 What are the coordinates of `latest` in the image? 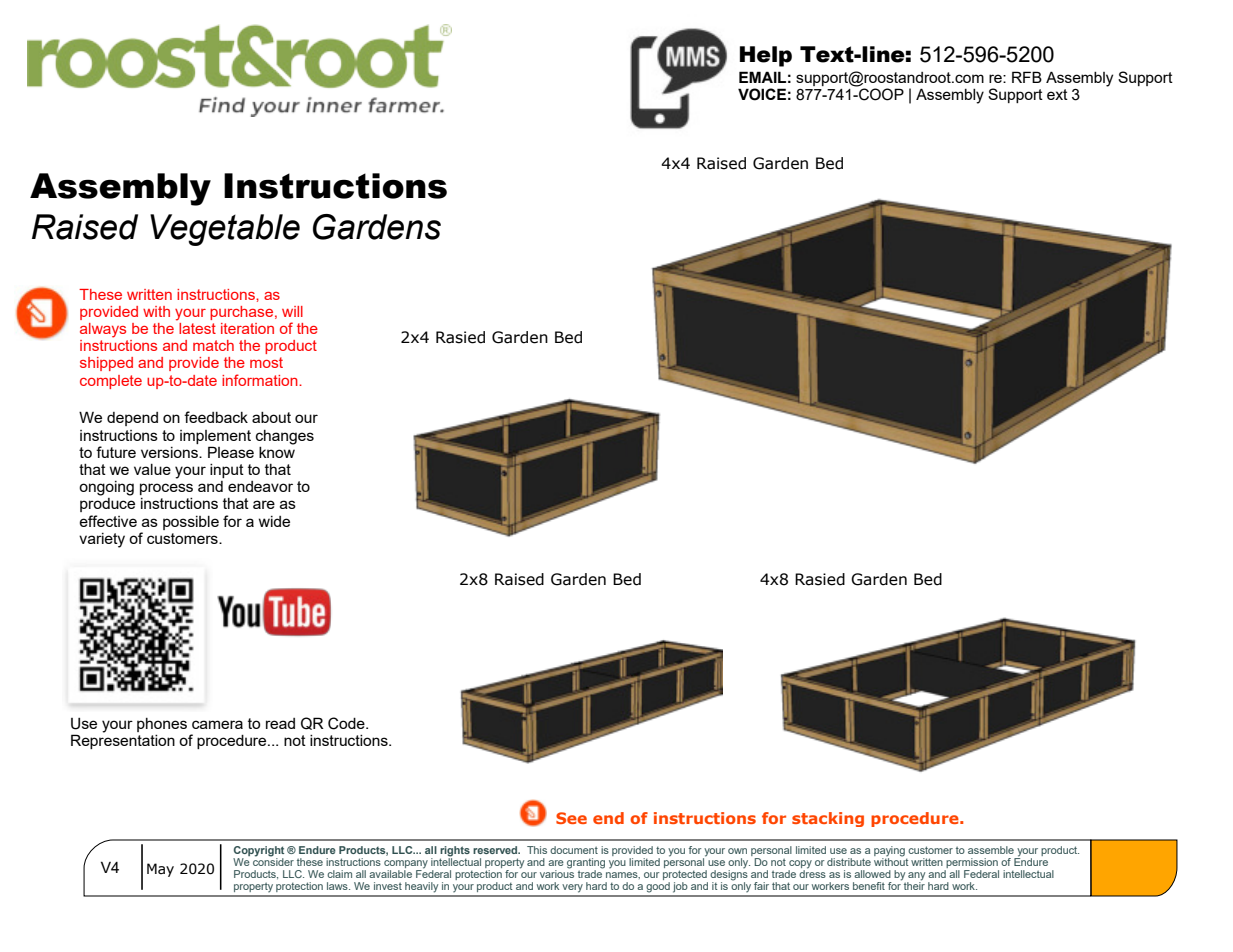 It's located at (196, 327).
